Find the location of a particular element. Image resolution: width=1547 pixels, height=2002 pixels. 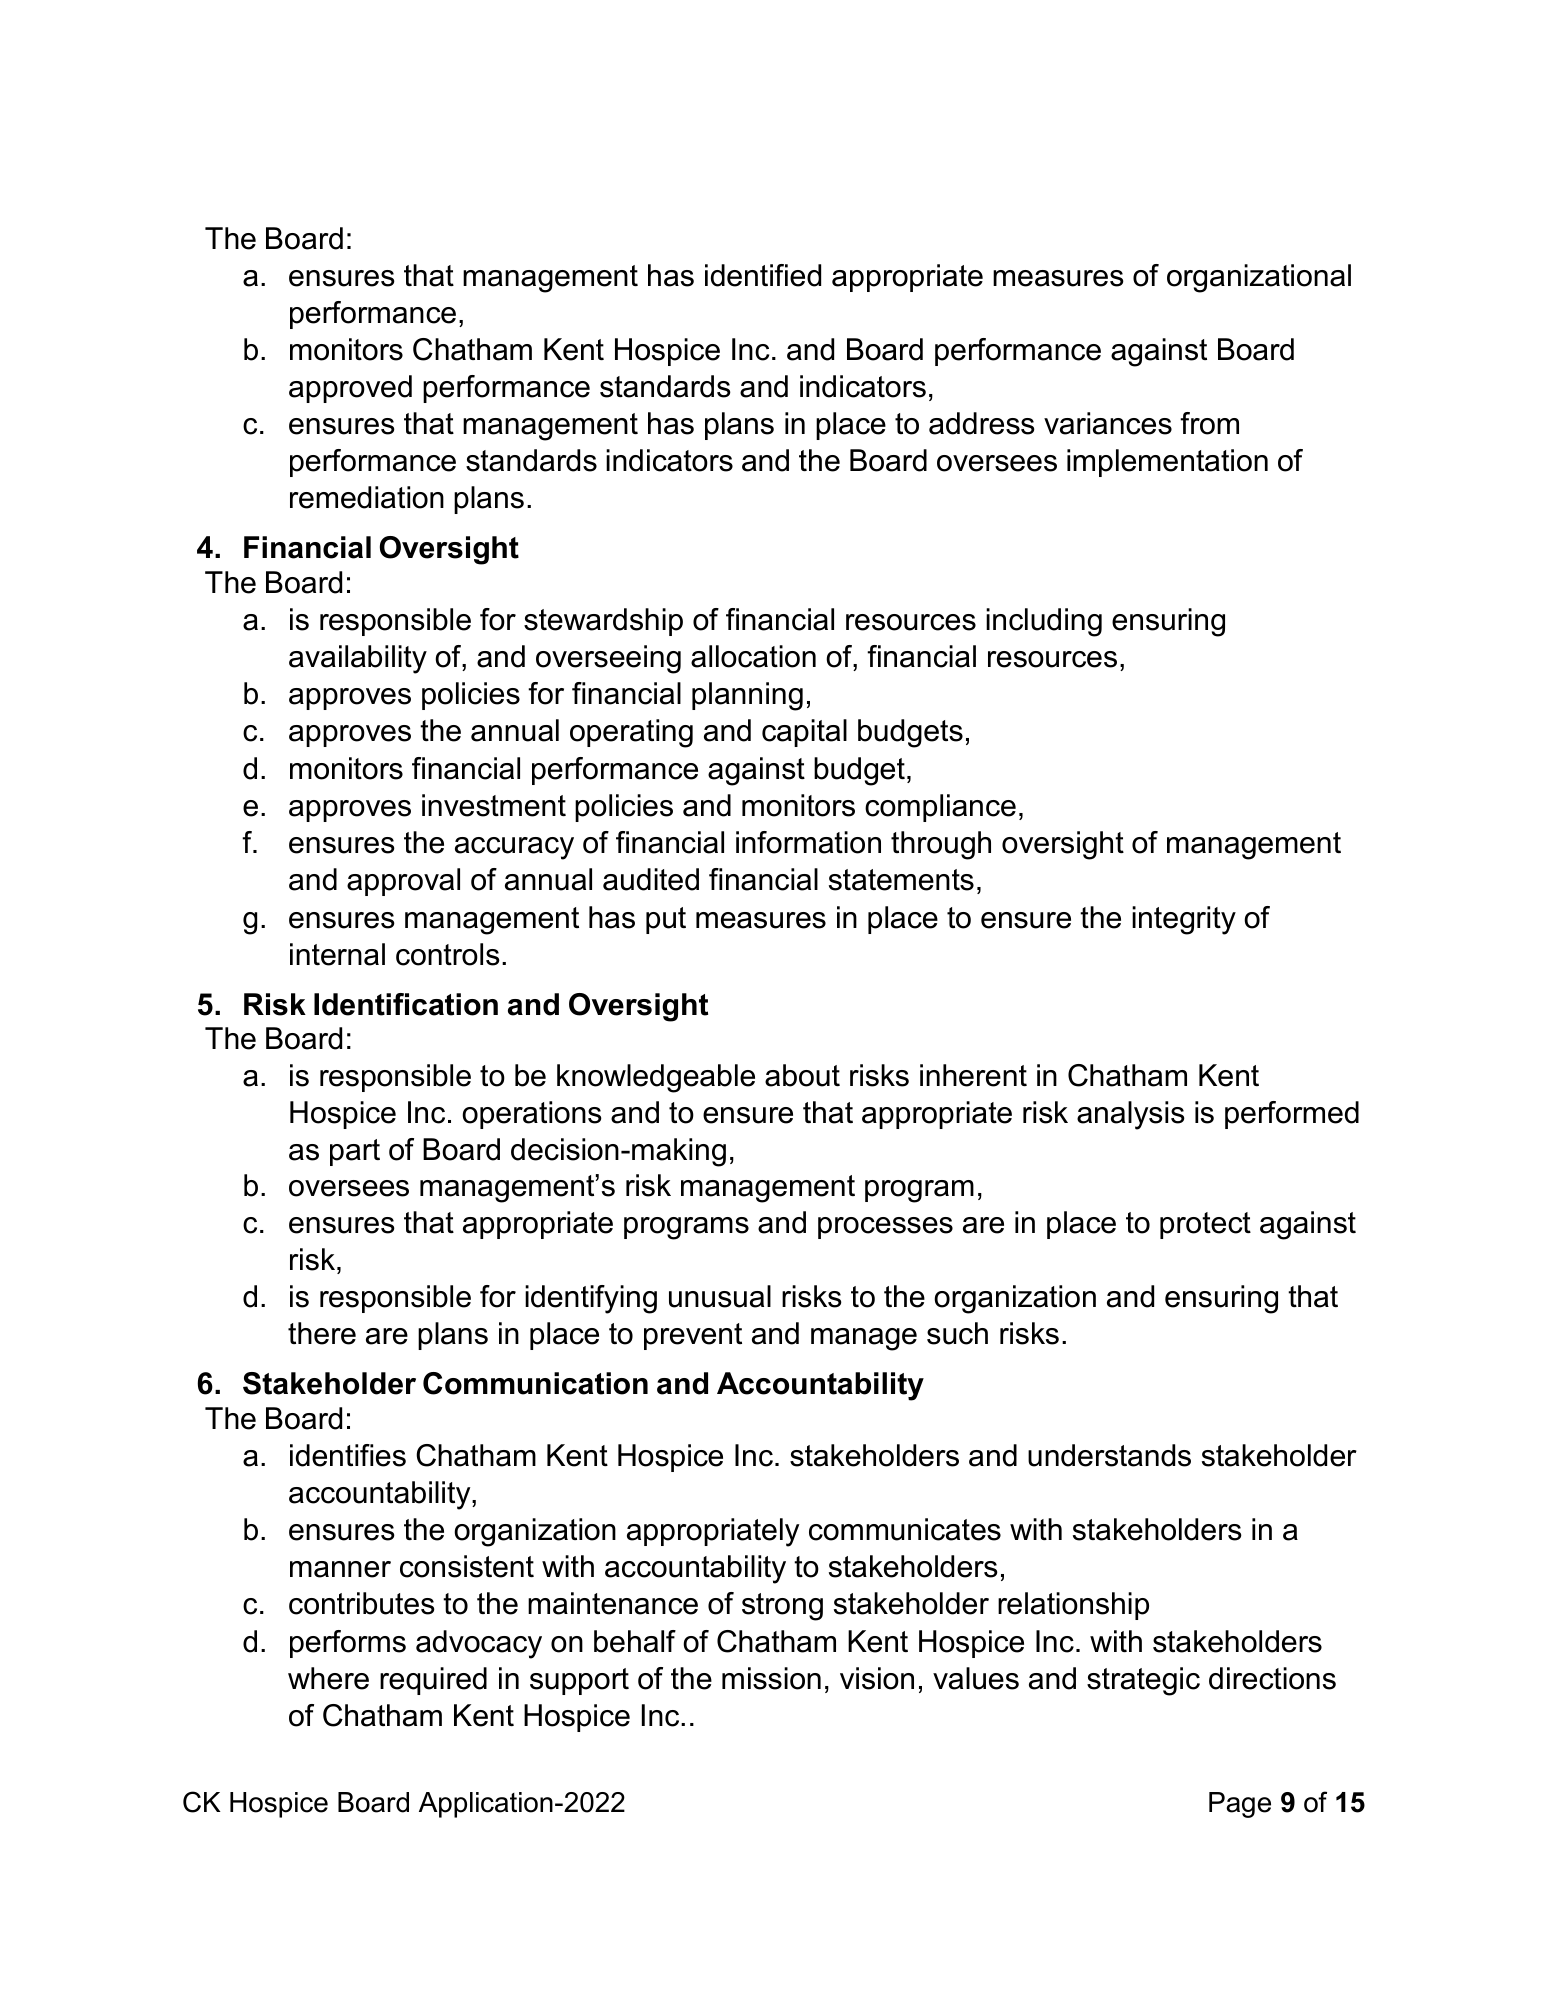

understands is located at coordinates (1109, 1455).
